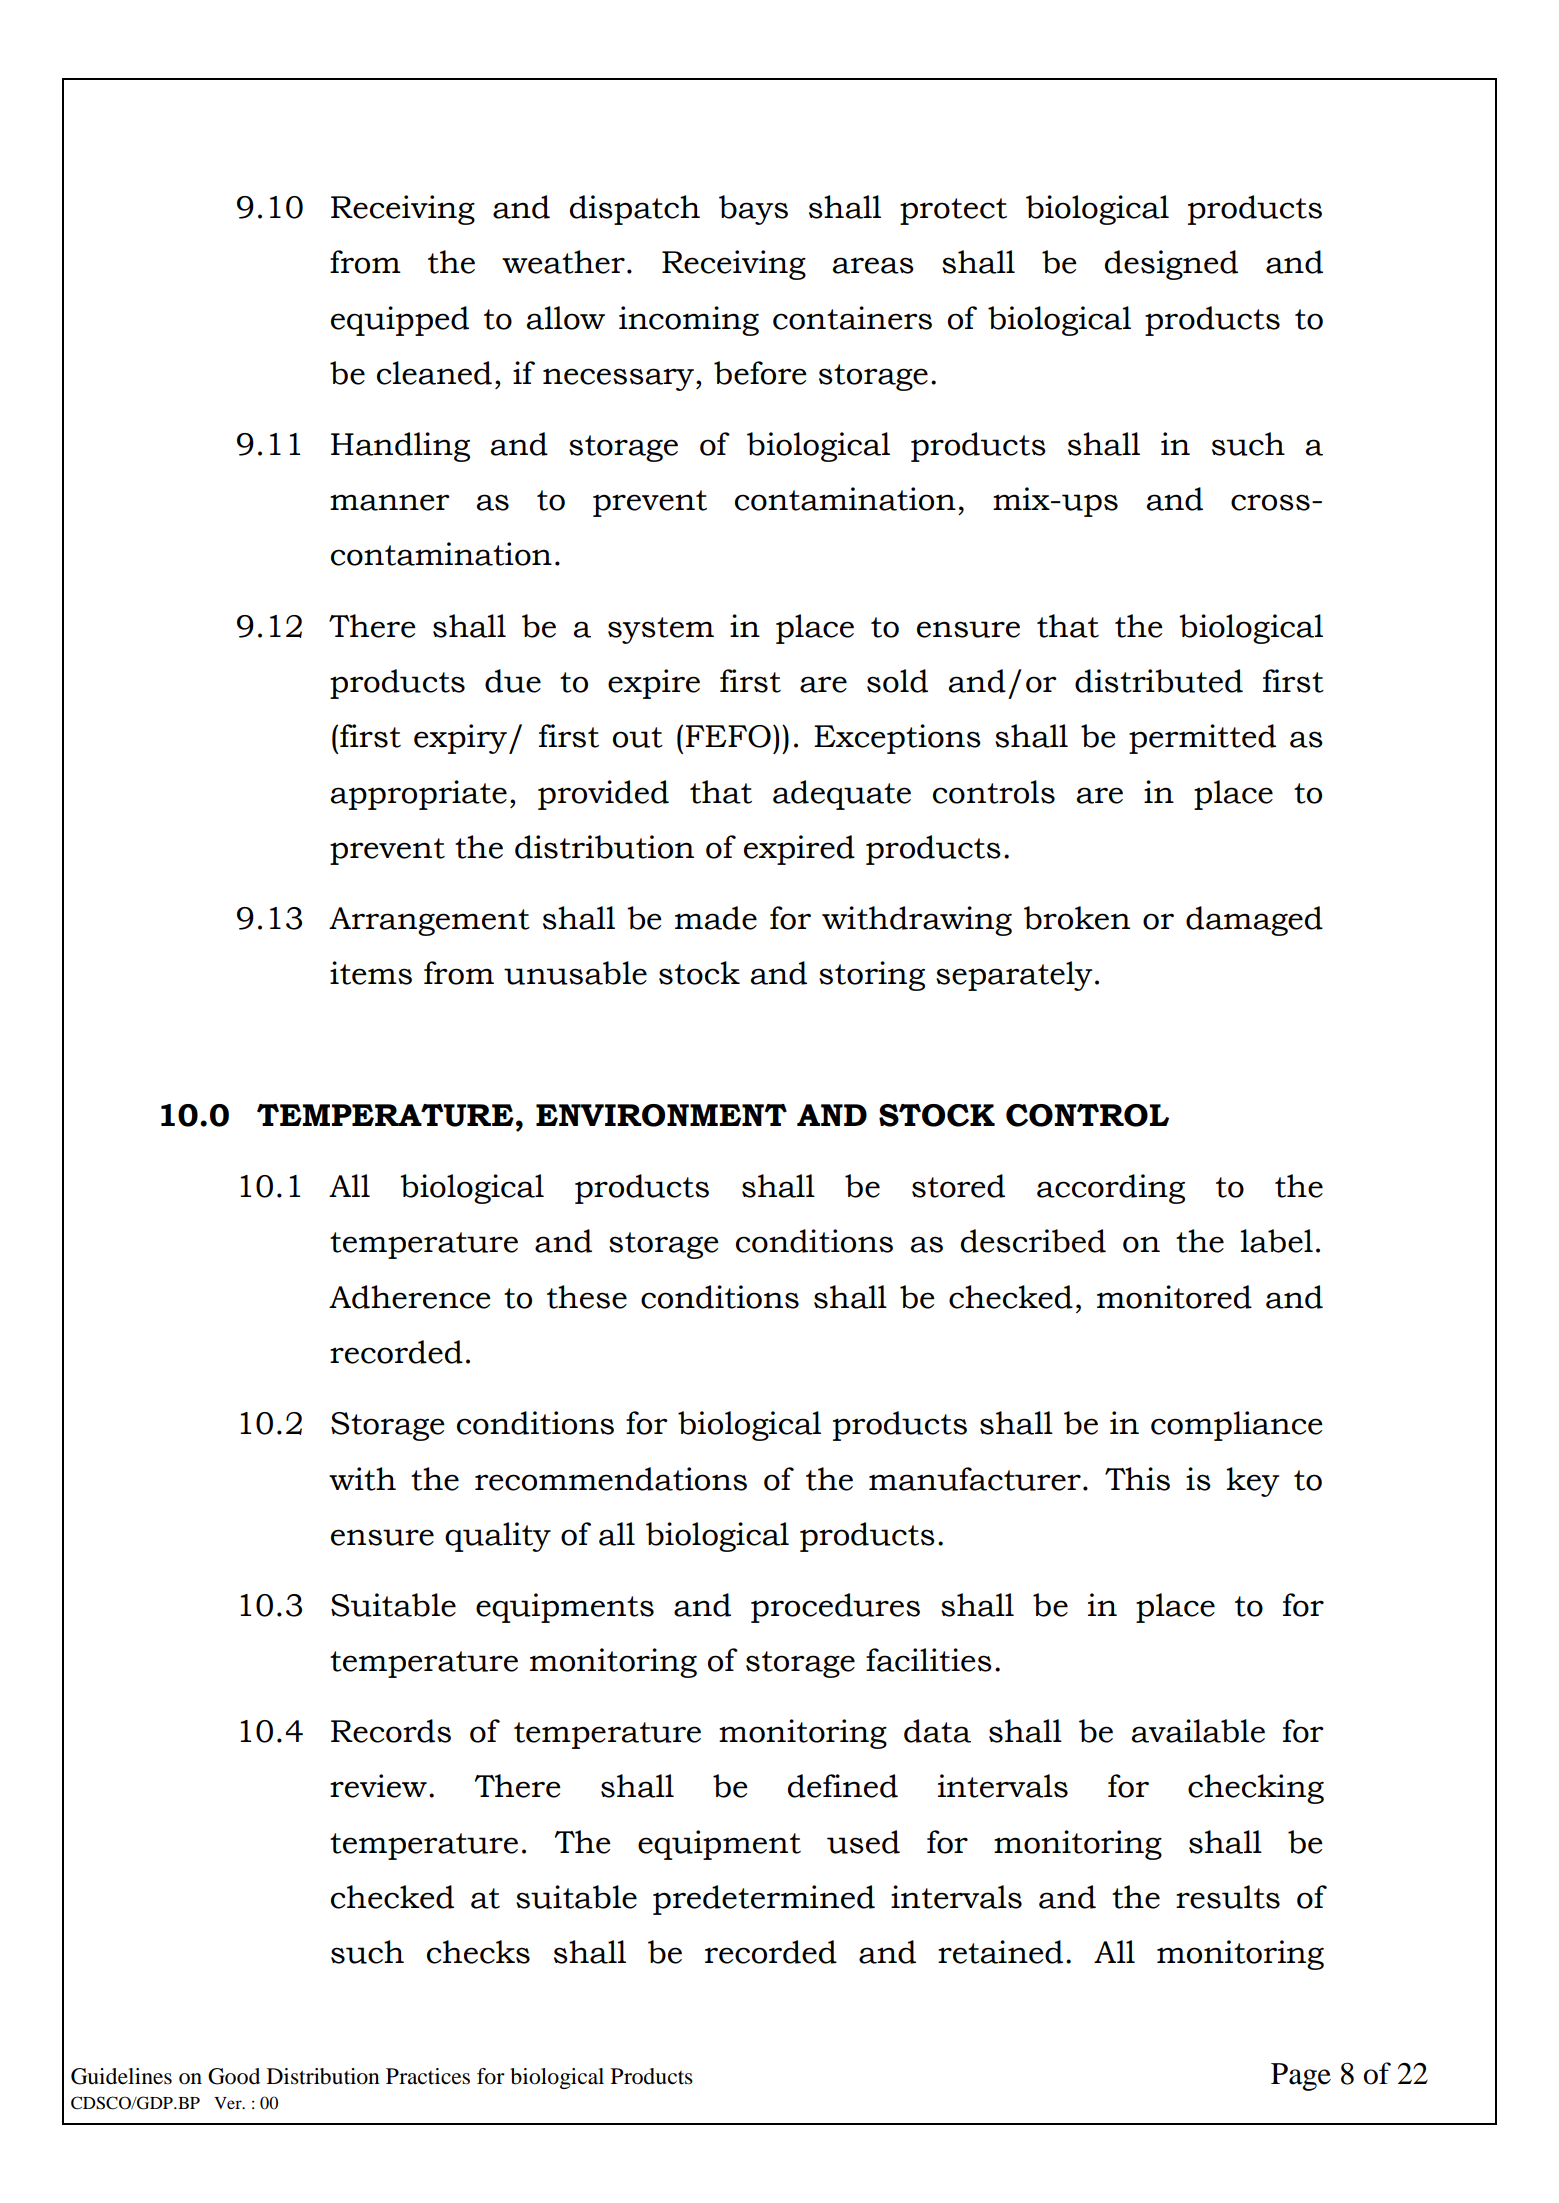 This screenshot has width=1559, height=2203. I want to click on Good, so click(234, 2076).
